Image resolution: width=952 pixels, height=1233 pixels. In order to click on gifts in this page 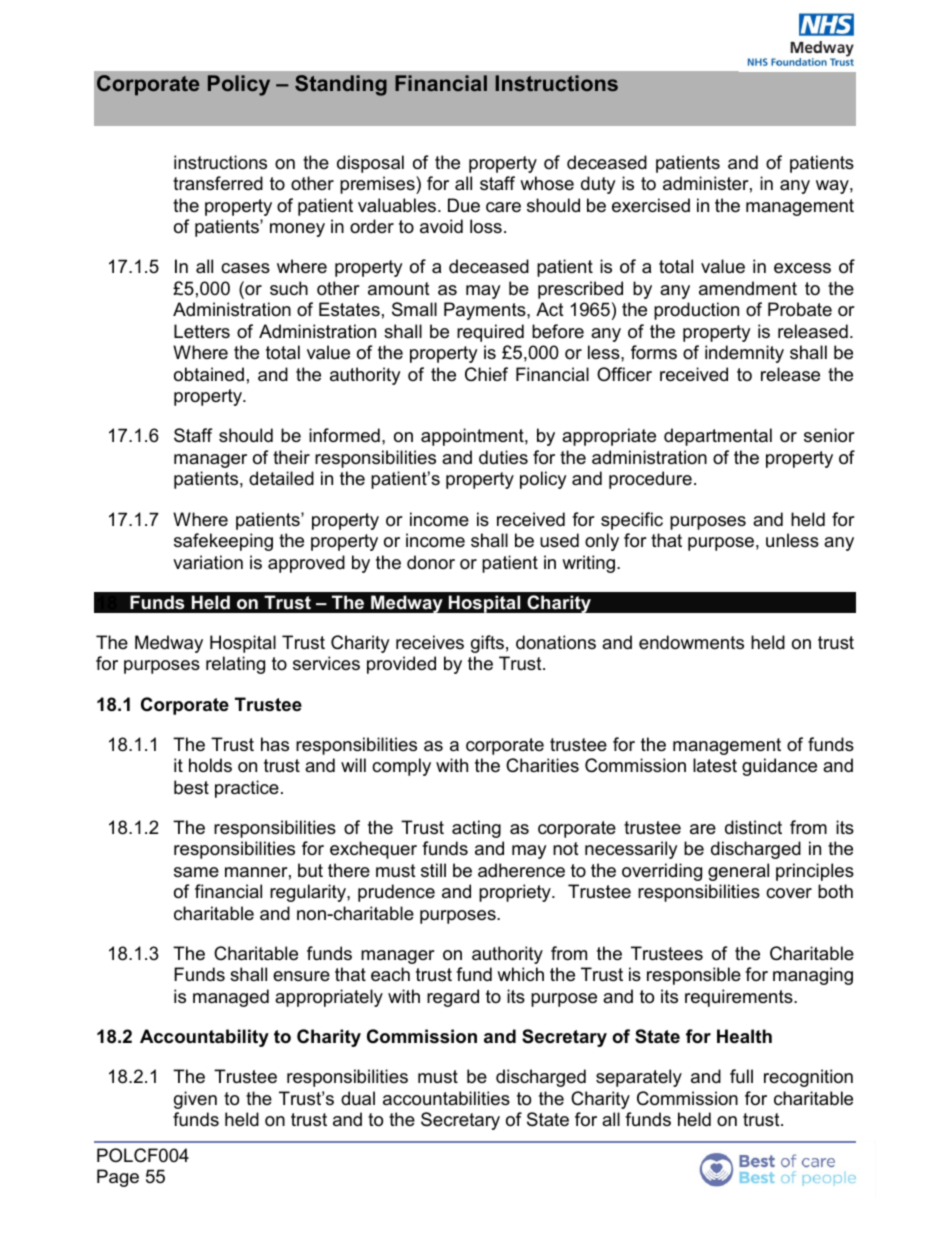, I will do `click(487, 644)`.
